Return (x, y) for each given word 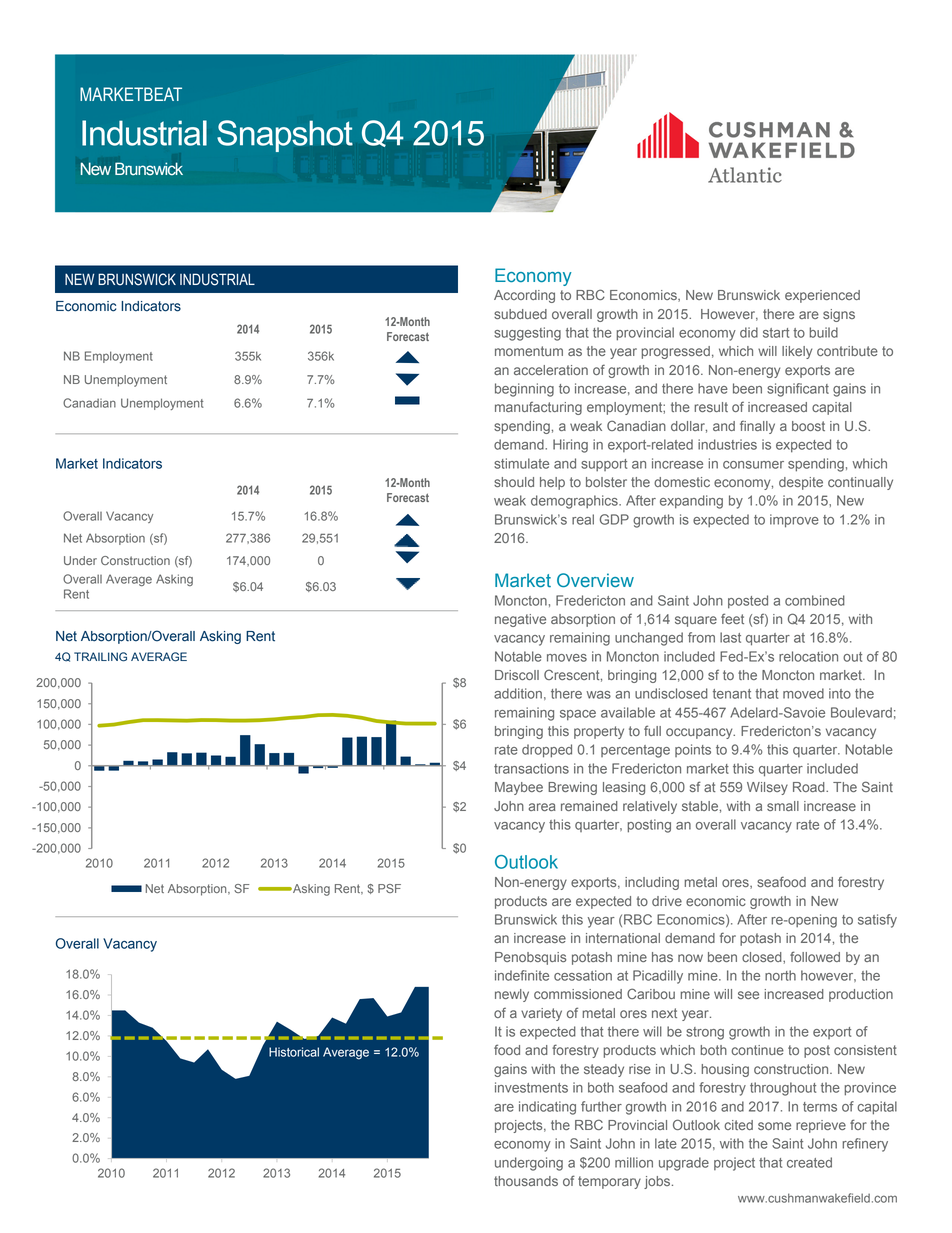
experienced (822, 296)
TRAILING (100, 657)
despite (801, 483)
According (524, 296)
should (514, 482)
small (783, 806)
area (542, 807)
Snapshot (285, 136)
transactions (531, 768)
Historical (294, 1052)
